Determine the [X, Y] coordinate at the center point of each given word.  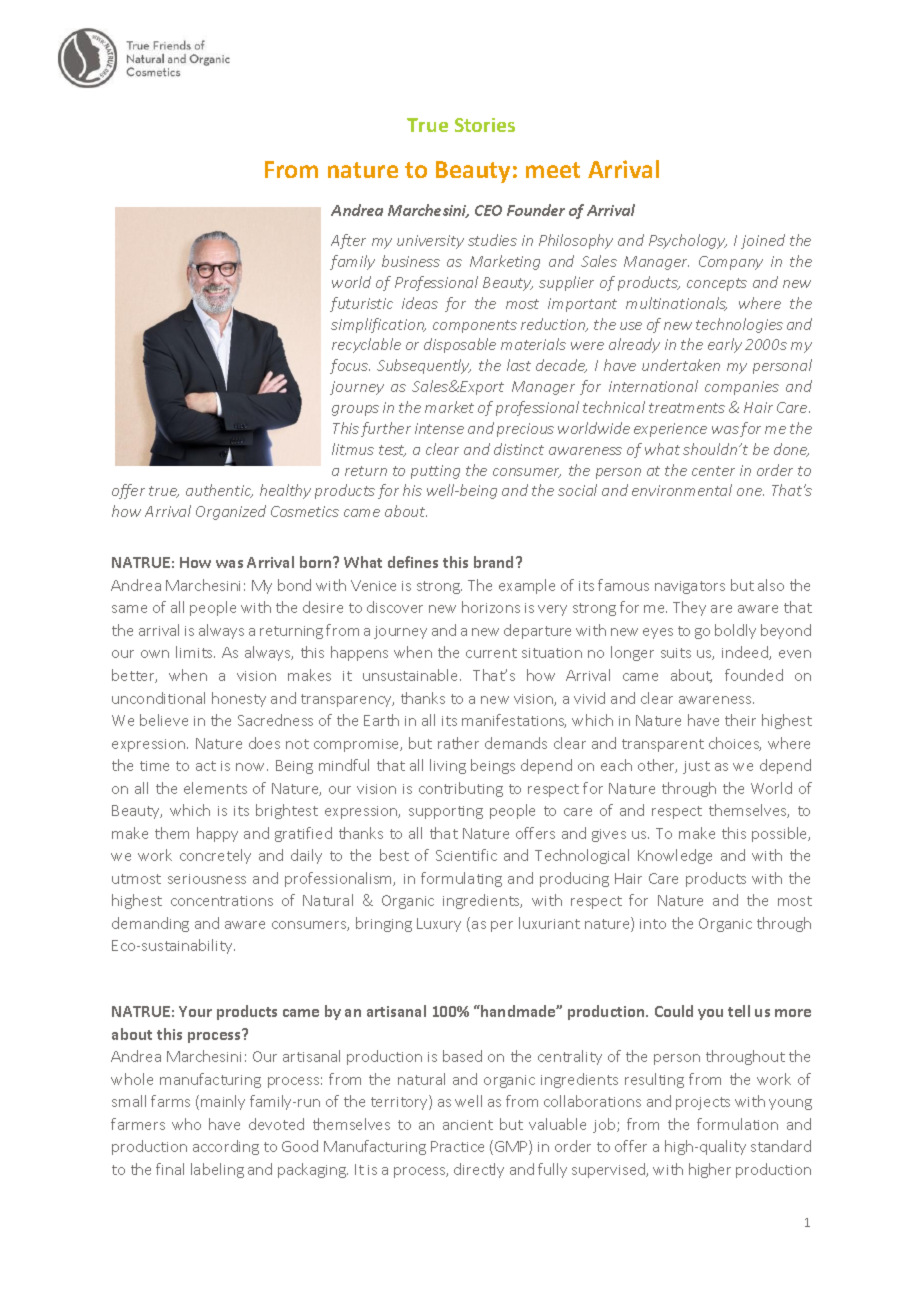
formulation [737, 1124]
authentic [219, 491]
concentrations [222, 901]
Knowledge [675, 856]
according [226, 1147]
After [348, 241]
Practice [457, 1146]
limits [195, 652]
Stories [485, 125]
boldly [735, 631]
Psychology [688, 241]
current [491, 653]
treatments [687, 408]
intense [439, 428]
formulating [461, 879]
